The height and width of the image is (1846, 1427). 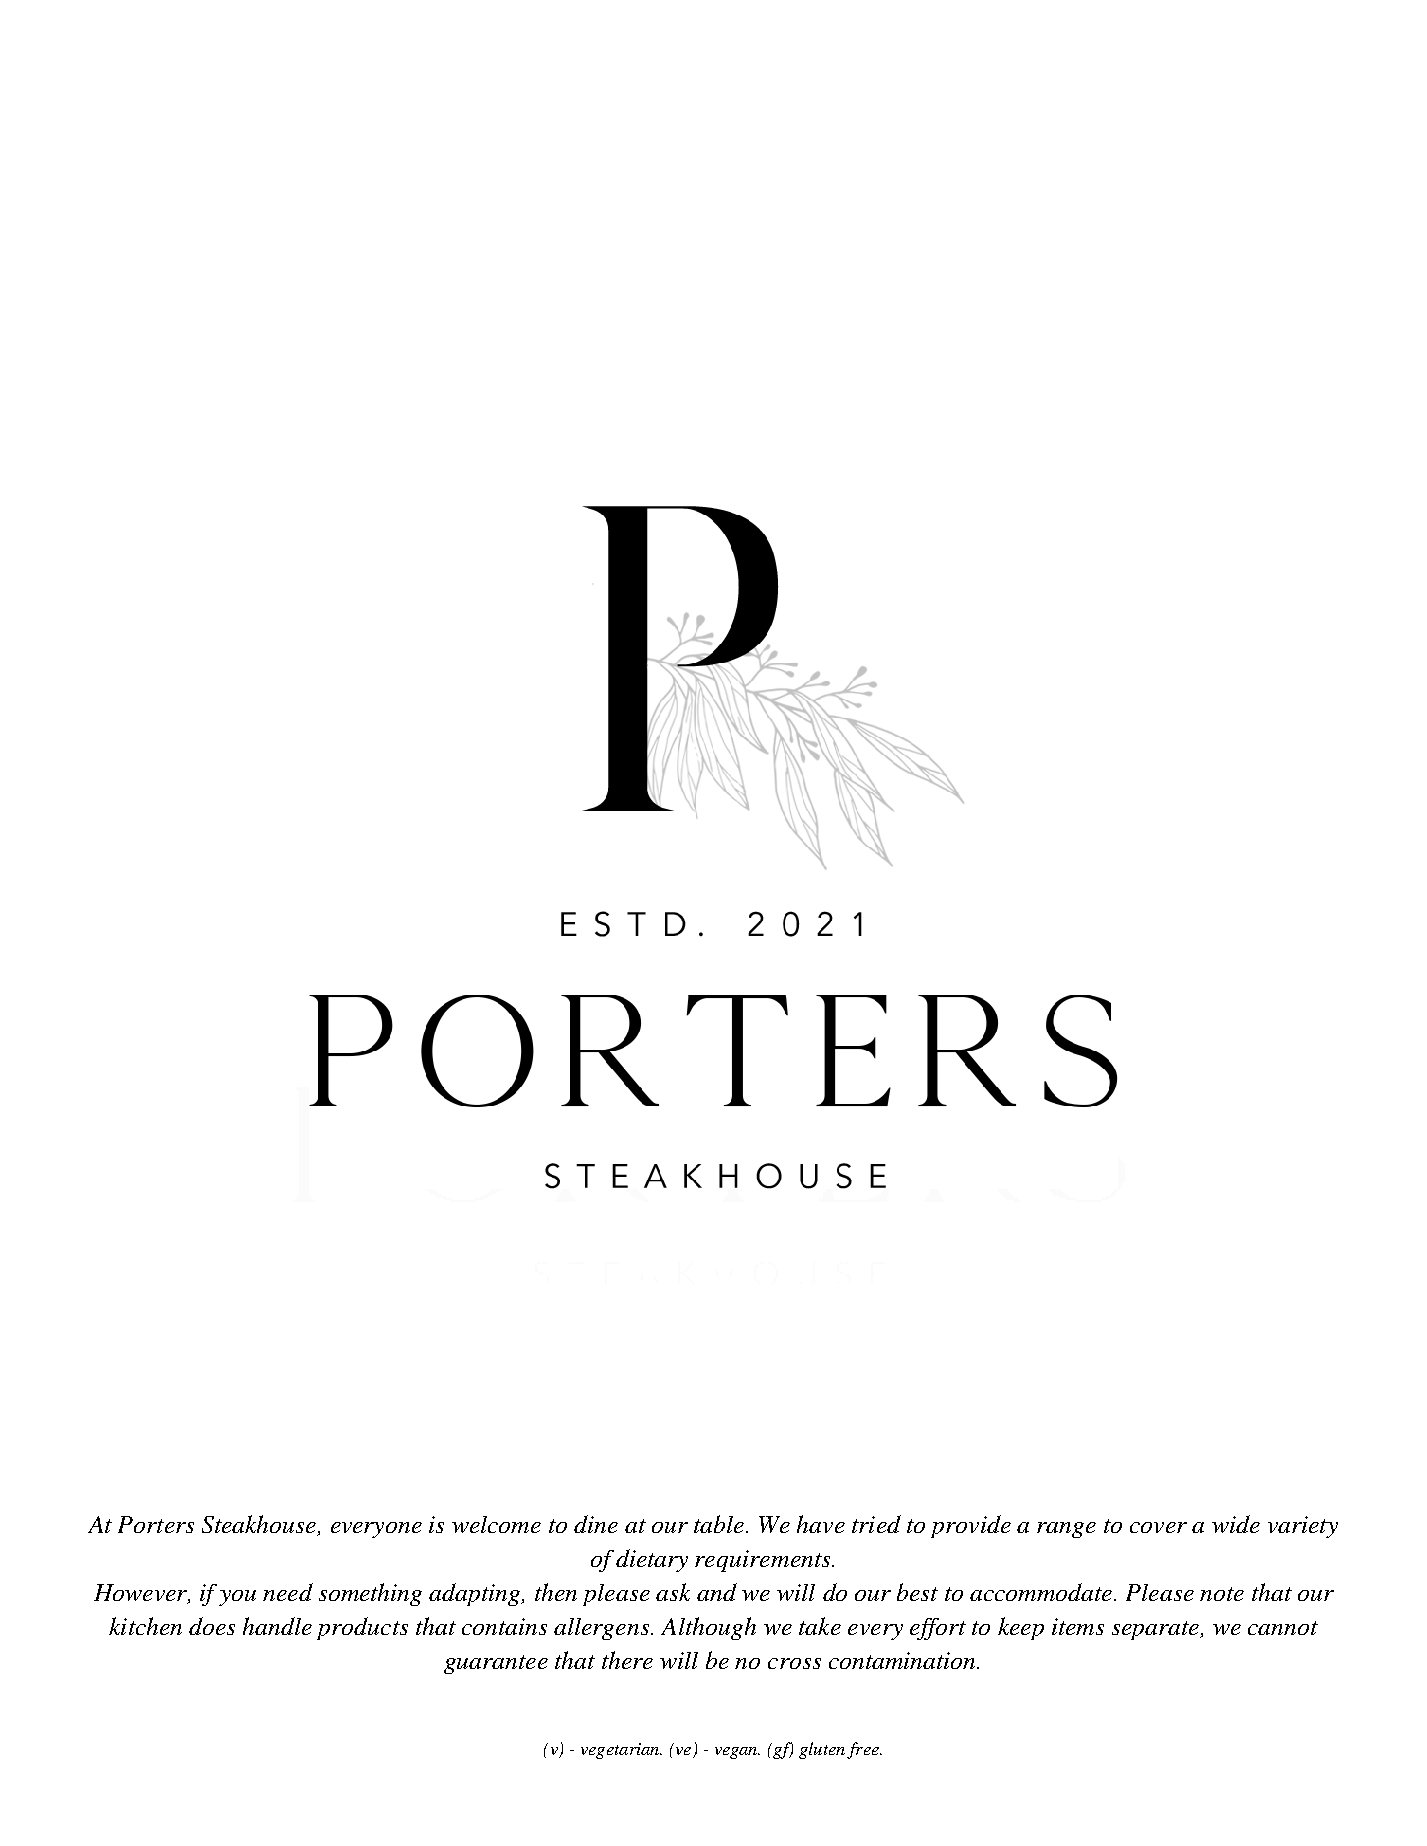 I want to click on table, so click(x=719, y=1524).
